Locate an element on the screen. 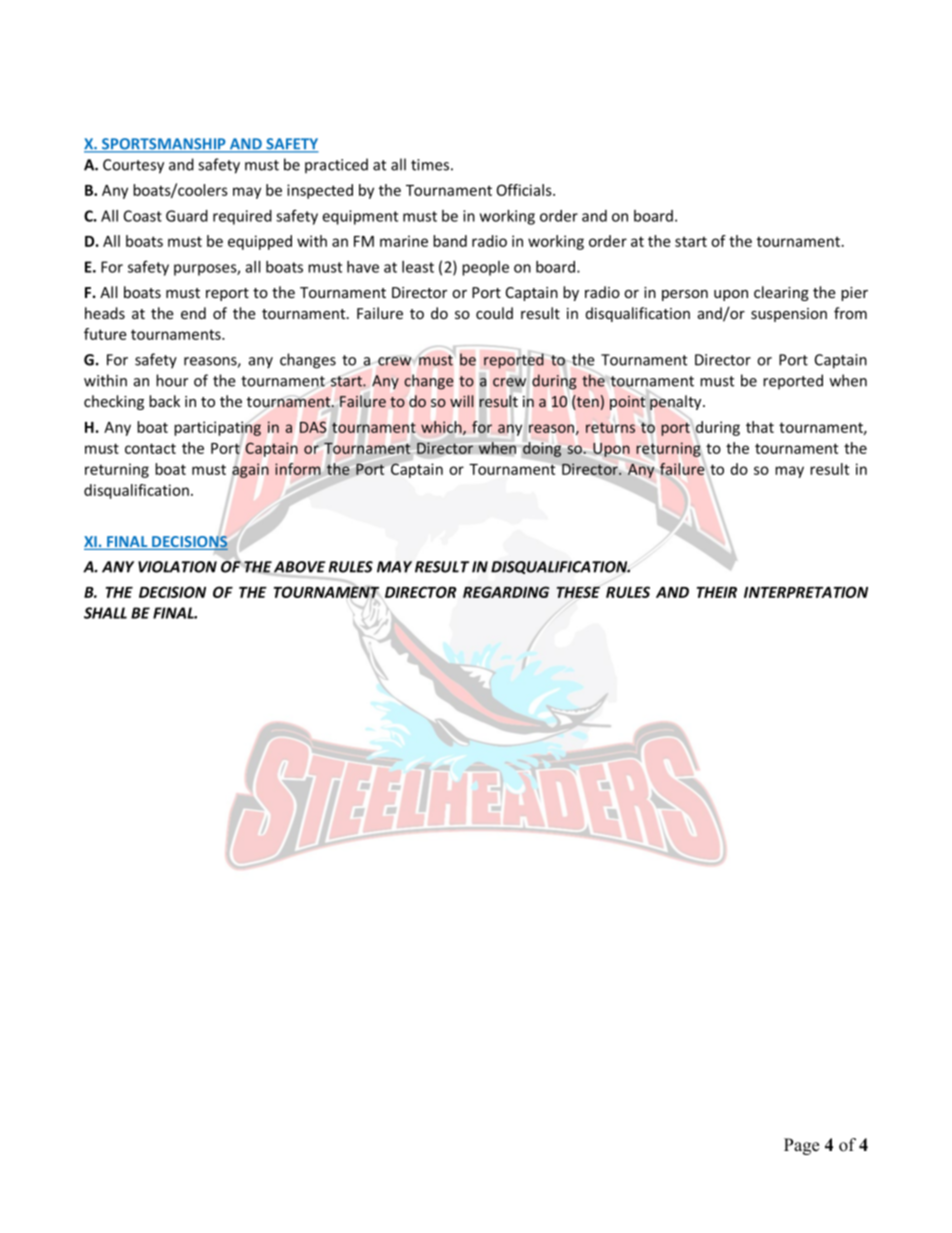 Image resolution: width=952 pixels, height=1233 pixels. that is located at coordinates (760, 427).
